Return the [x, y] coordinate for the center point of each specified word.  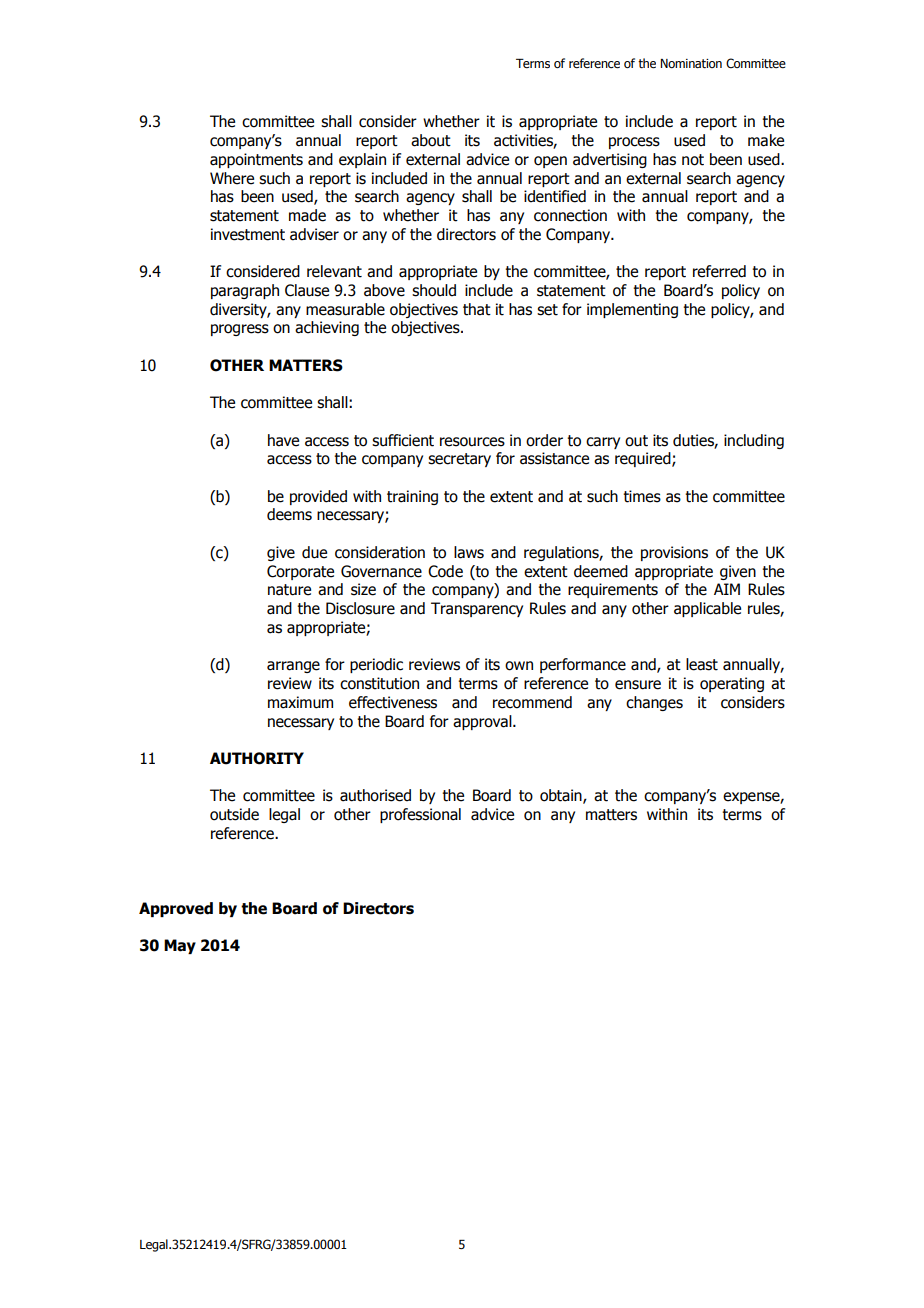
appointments [256, 160]
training [412, 497]
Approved [176, 909]
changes [654, 703]
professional [420, 815]
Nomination [691, 63]
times [642, 496]
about [431, 140]
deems [289, 514]
